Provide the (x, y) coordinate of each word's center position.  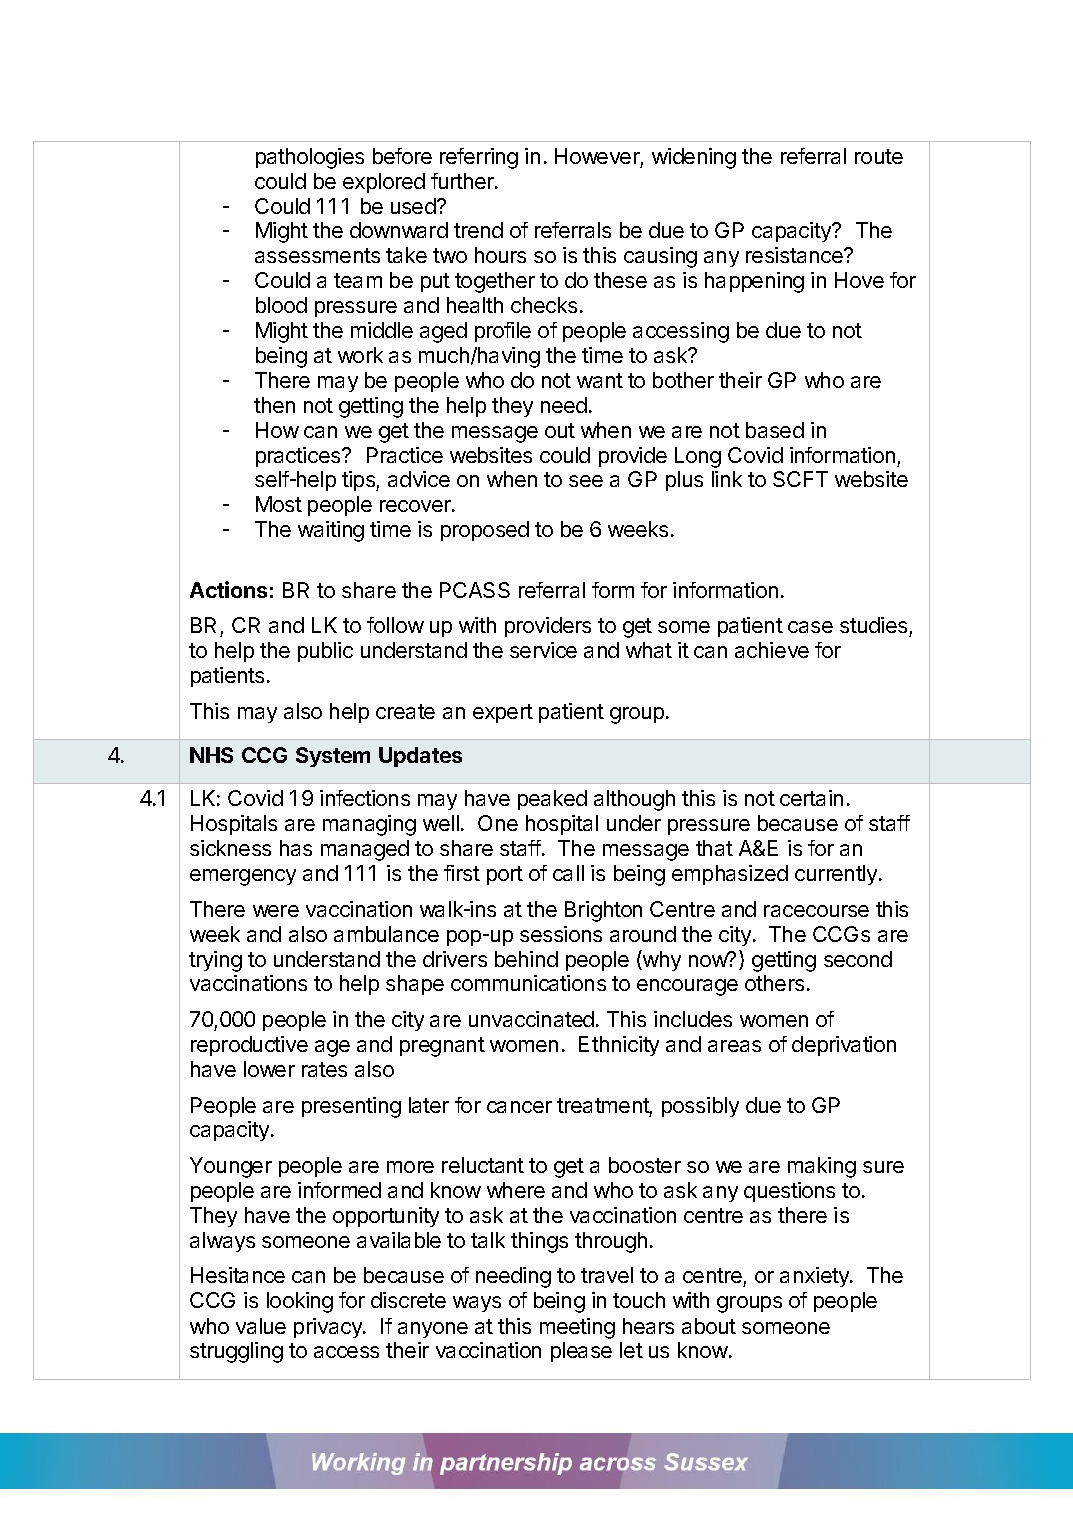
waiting (331, 531)
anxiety (815, 1277)
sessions (561, 934)
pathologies (310, 158)
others (774, 983)
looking (300, 1302)
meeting (577, 1328)
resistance (795, 255)
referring (479, 158)
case (810, 627)
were (276, 911)
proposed (485, 531)
